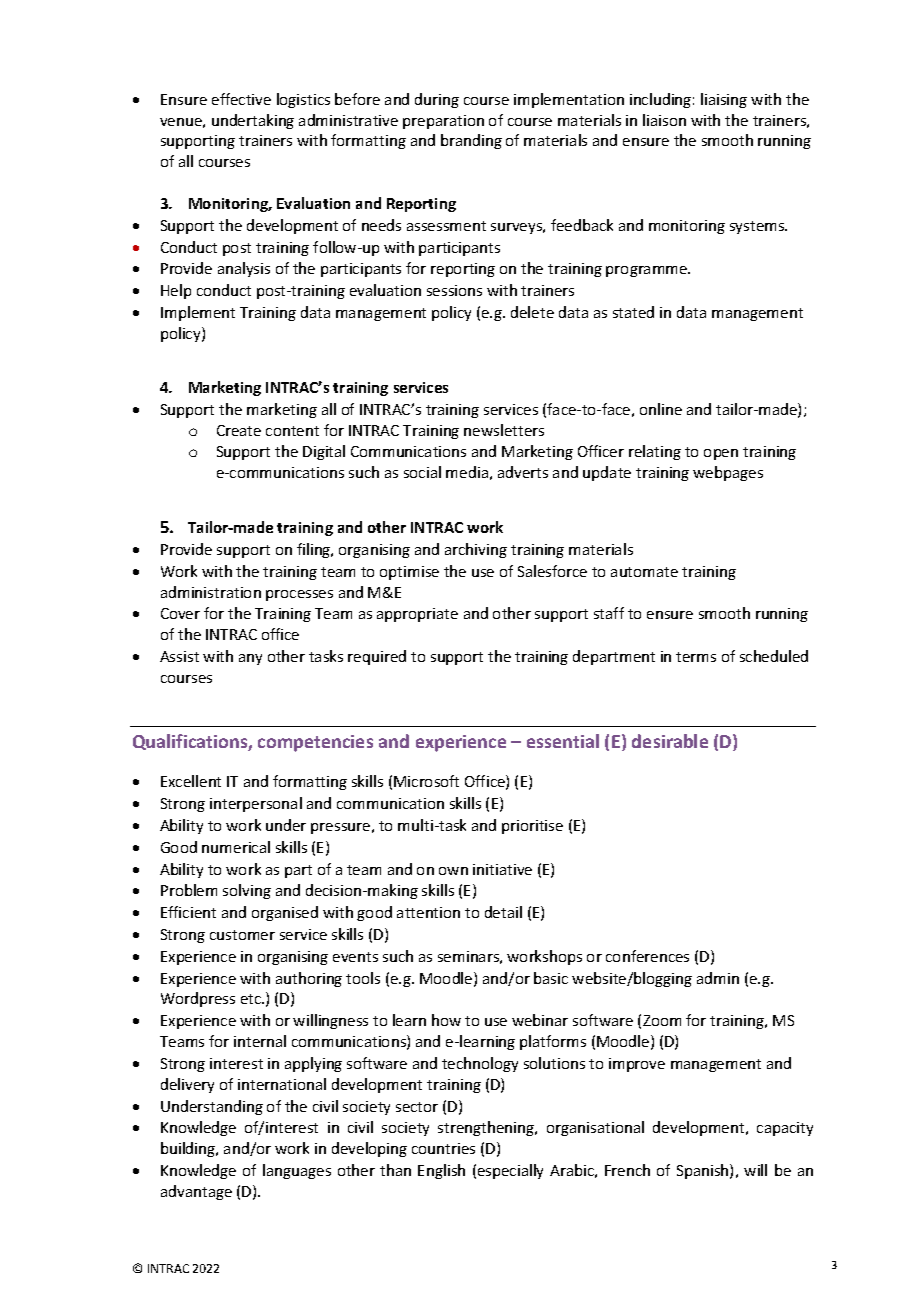 The image size is (924, 1309). Describe the element at coordinates (661, 409) in the screenshot. I see `online` at that location.
